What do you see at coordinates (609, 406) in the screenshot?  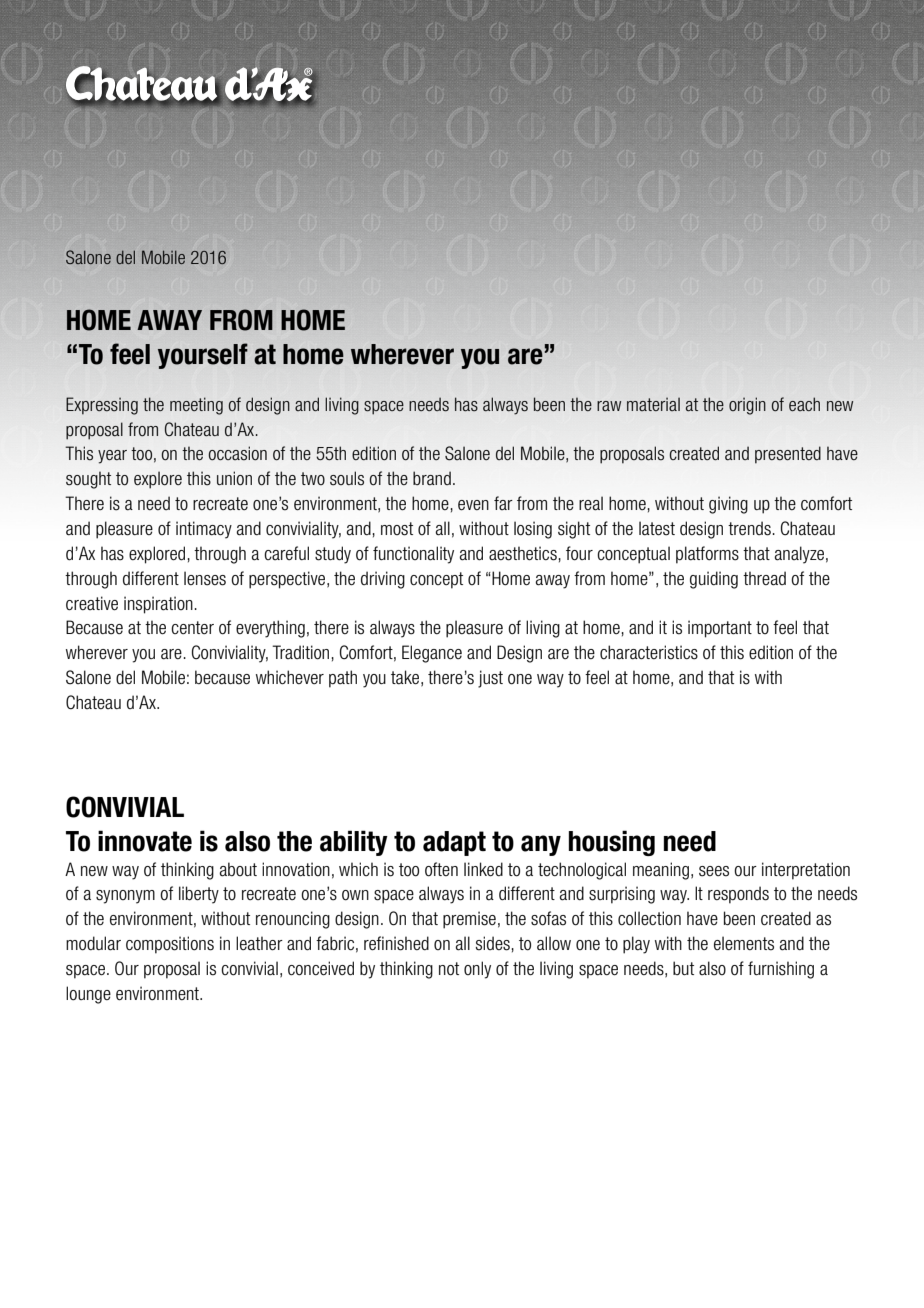 I see `raw` at bounding box center [609, 406].
